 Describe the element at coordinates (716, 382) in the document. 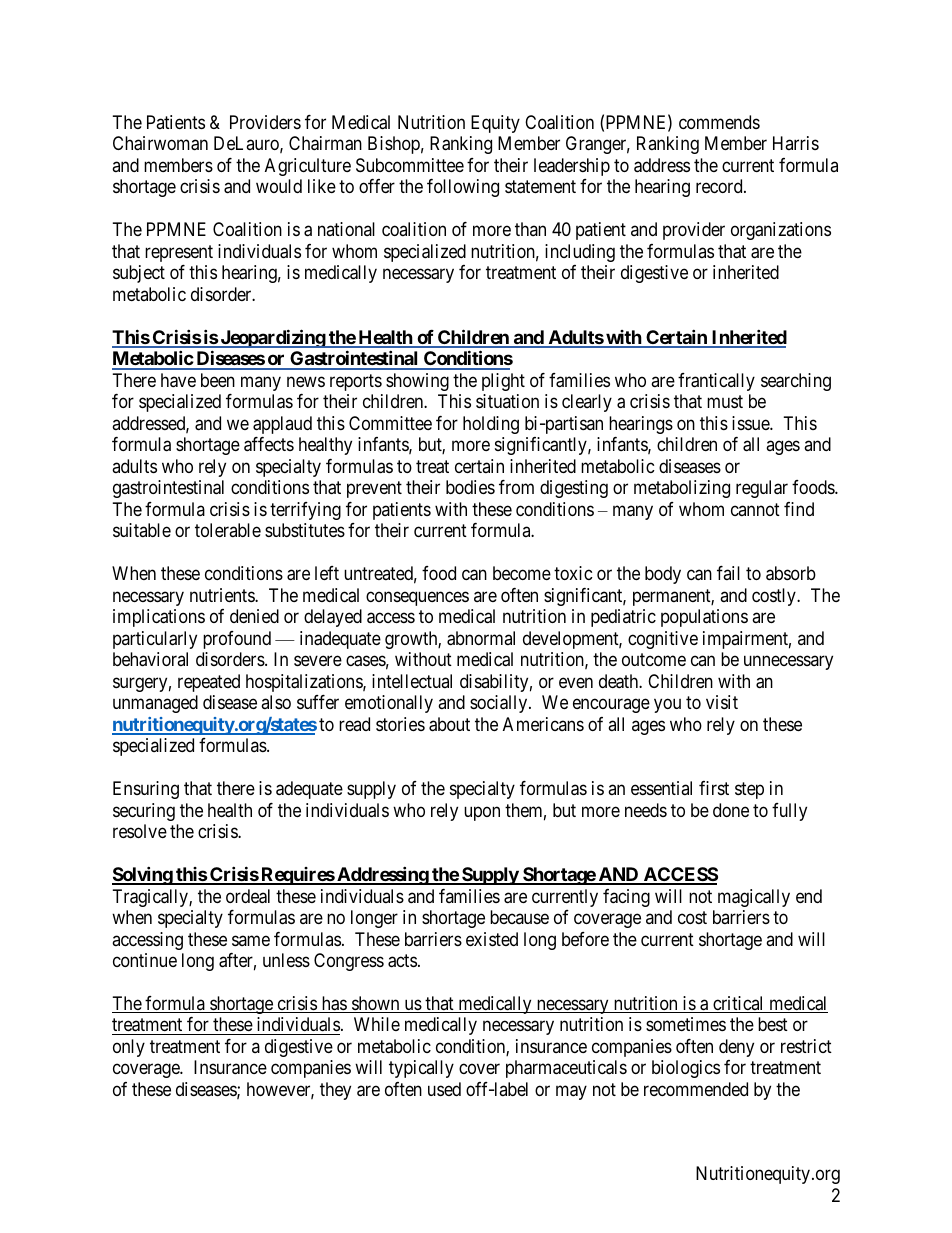

I see `frantically` at that location.
